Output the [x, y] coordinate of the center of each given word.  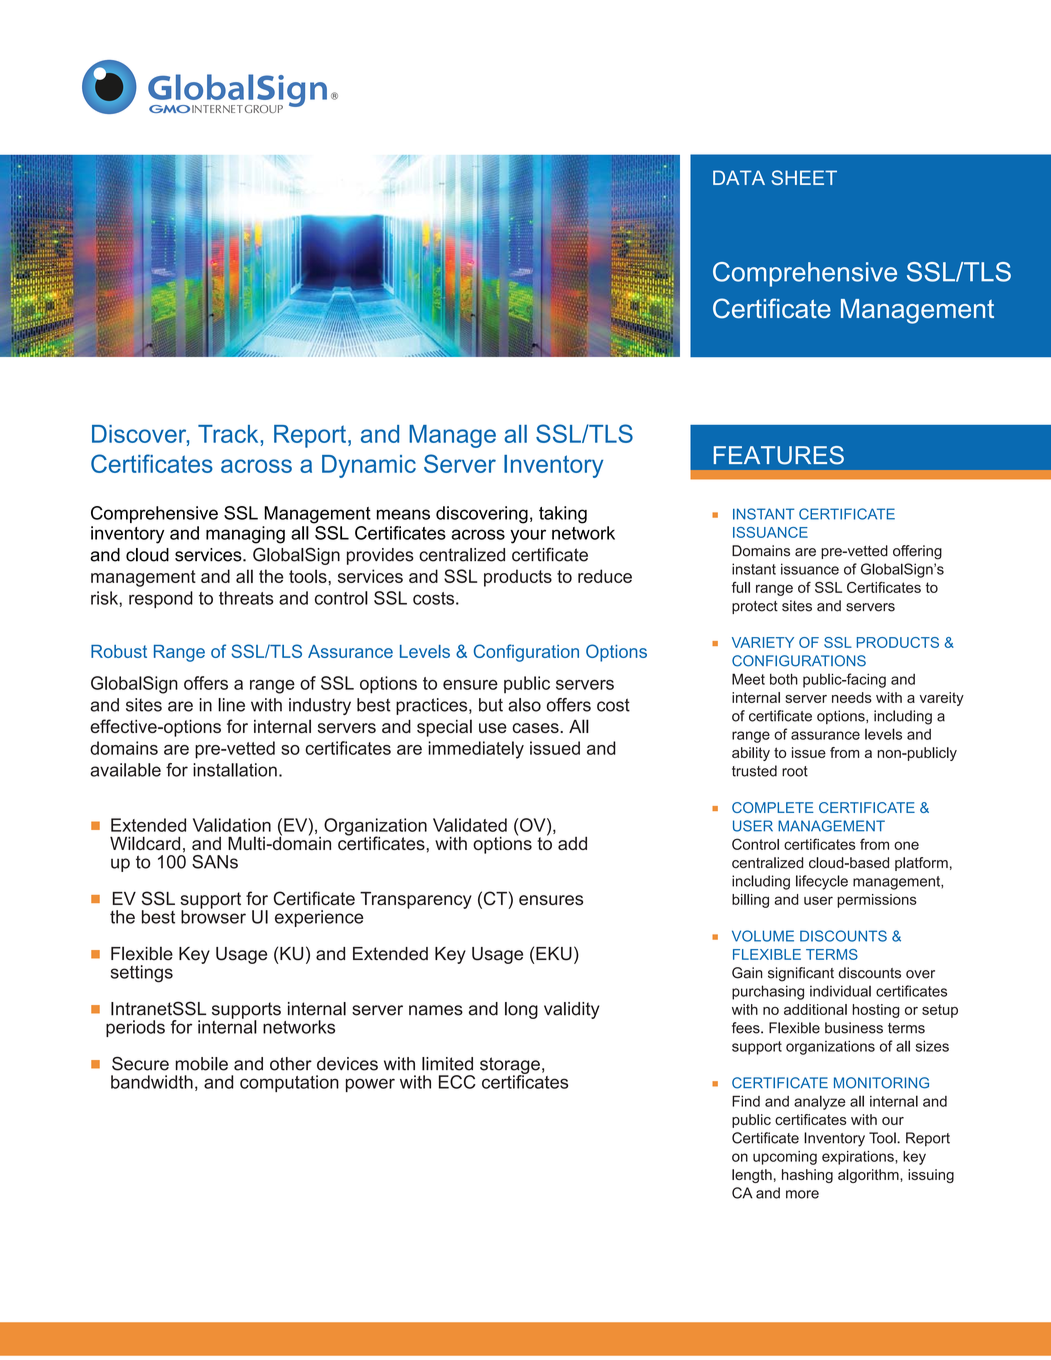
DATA [739, 177]
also [524, 705]
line [231, 705]
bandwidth [152, 1082]
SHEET [804, 177]
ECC [457, 1082]
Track [229, 434]
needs [852, 697]
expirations [859, 1158]
